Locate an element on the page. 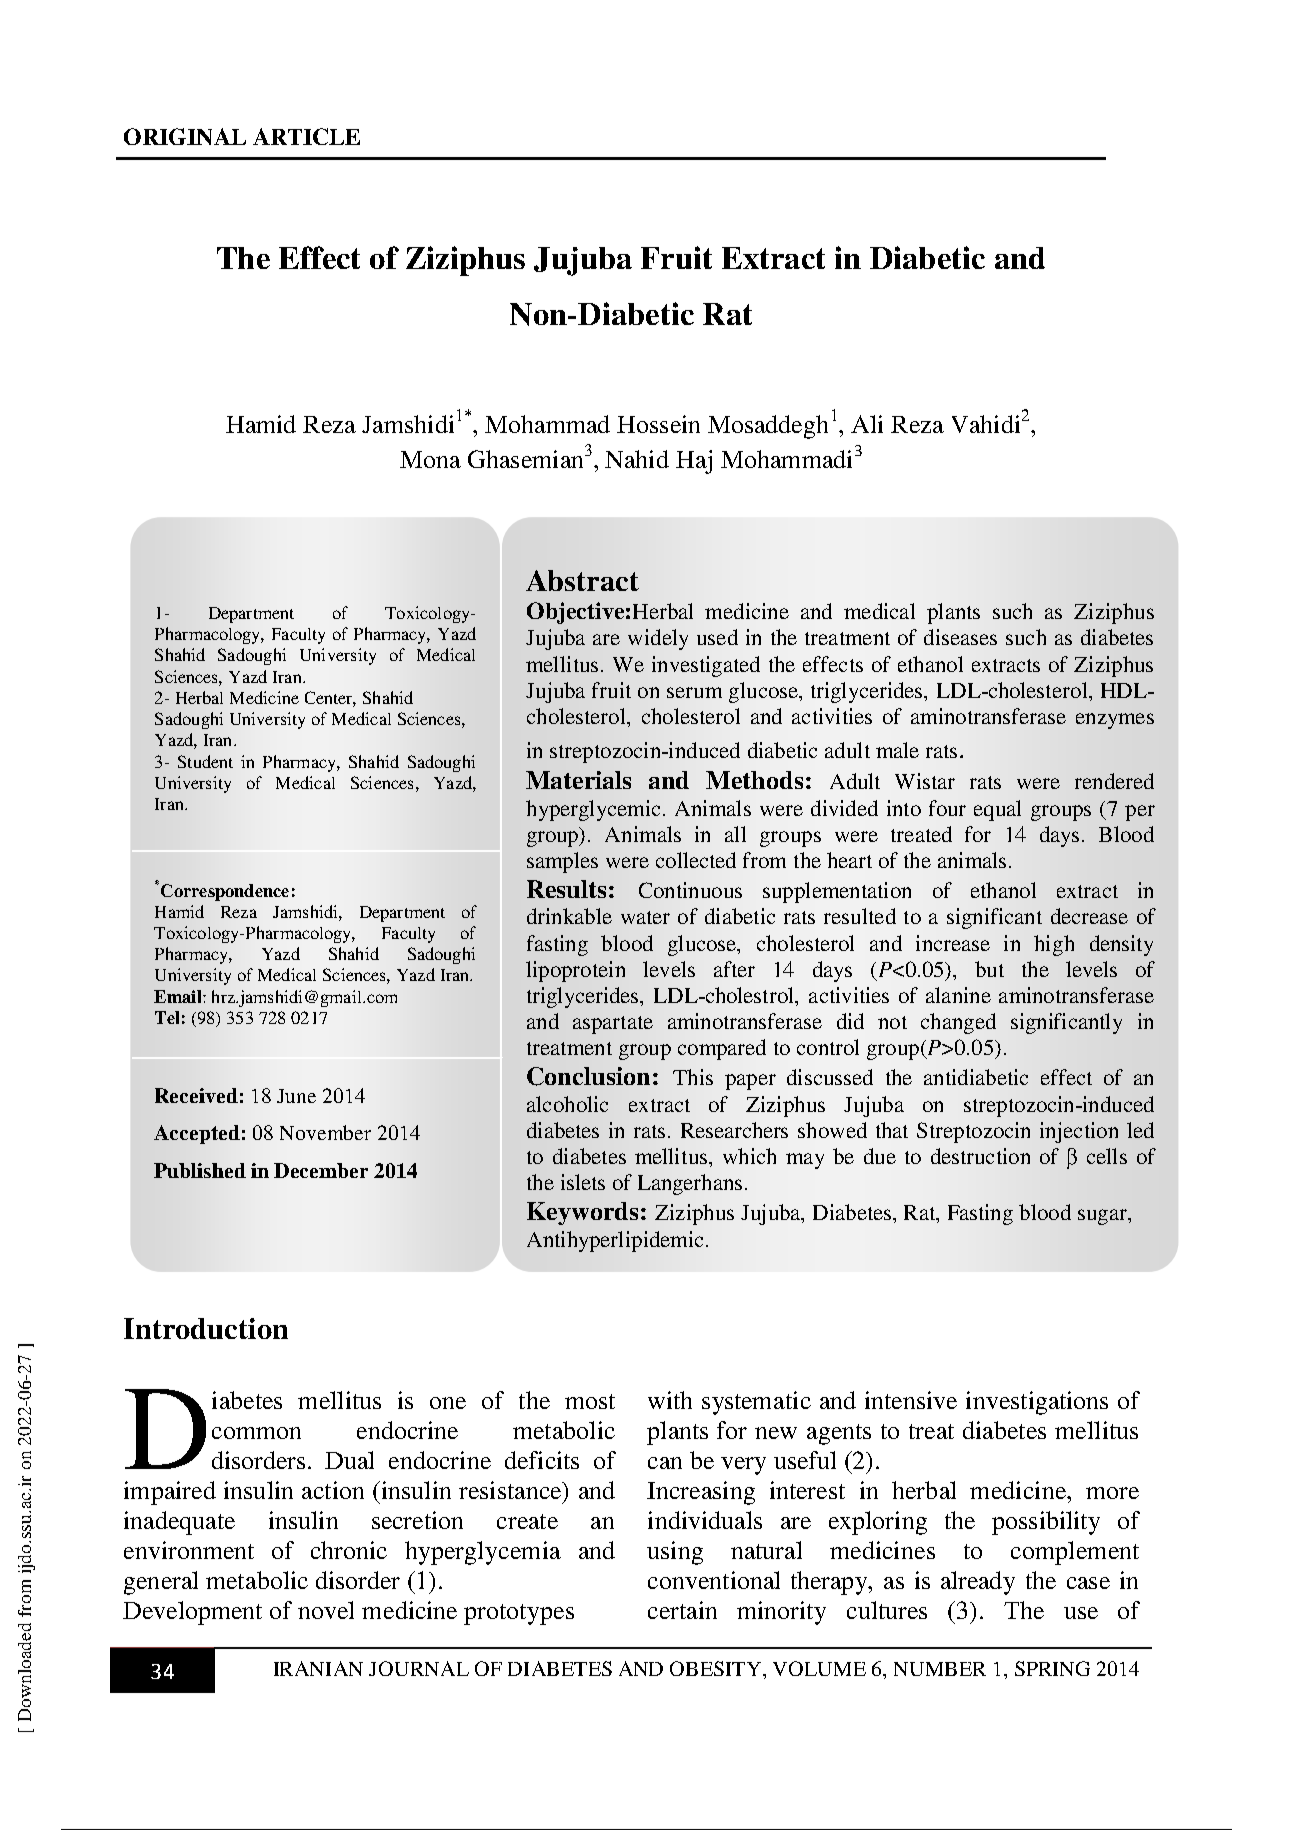 The height and width of the page is (1830, 1293). certain is located at coordinates (682, 1610).
